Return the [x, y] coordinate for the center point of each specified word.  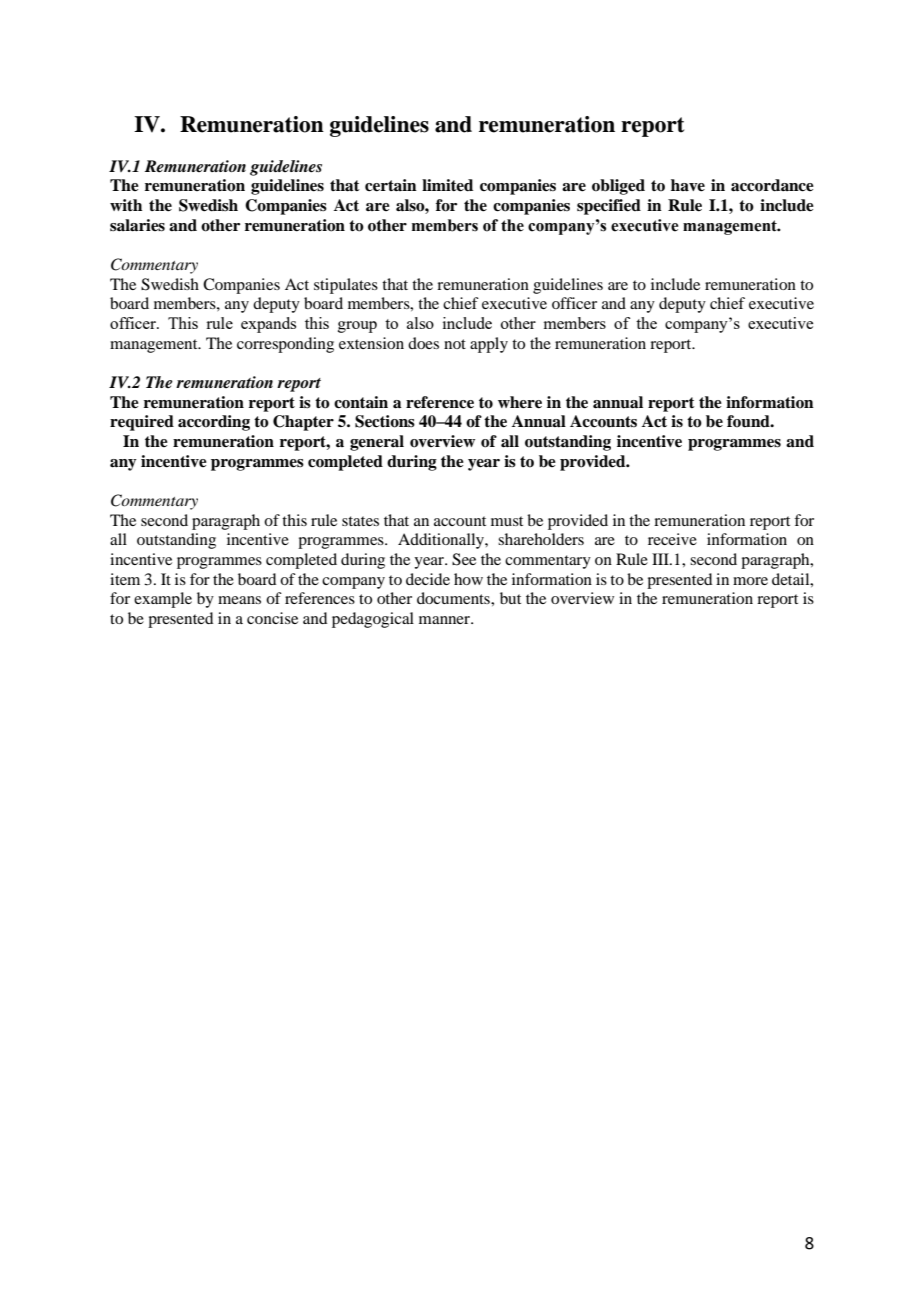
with [126, 205]
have [688, 185]
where [520, 402]
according [214, 423]
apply [489, 345]
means [239, 600]
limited [447, 185]
